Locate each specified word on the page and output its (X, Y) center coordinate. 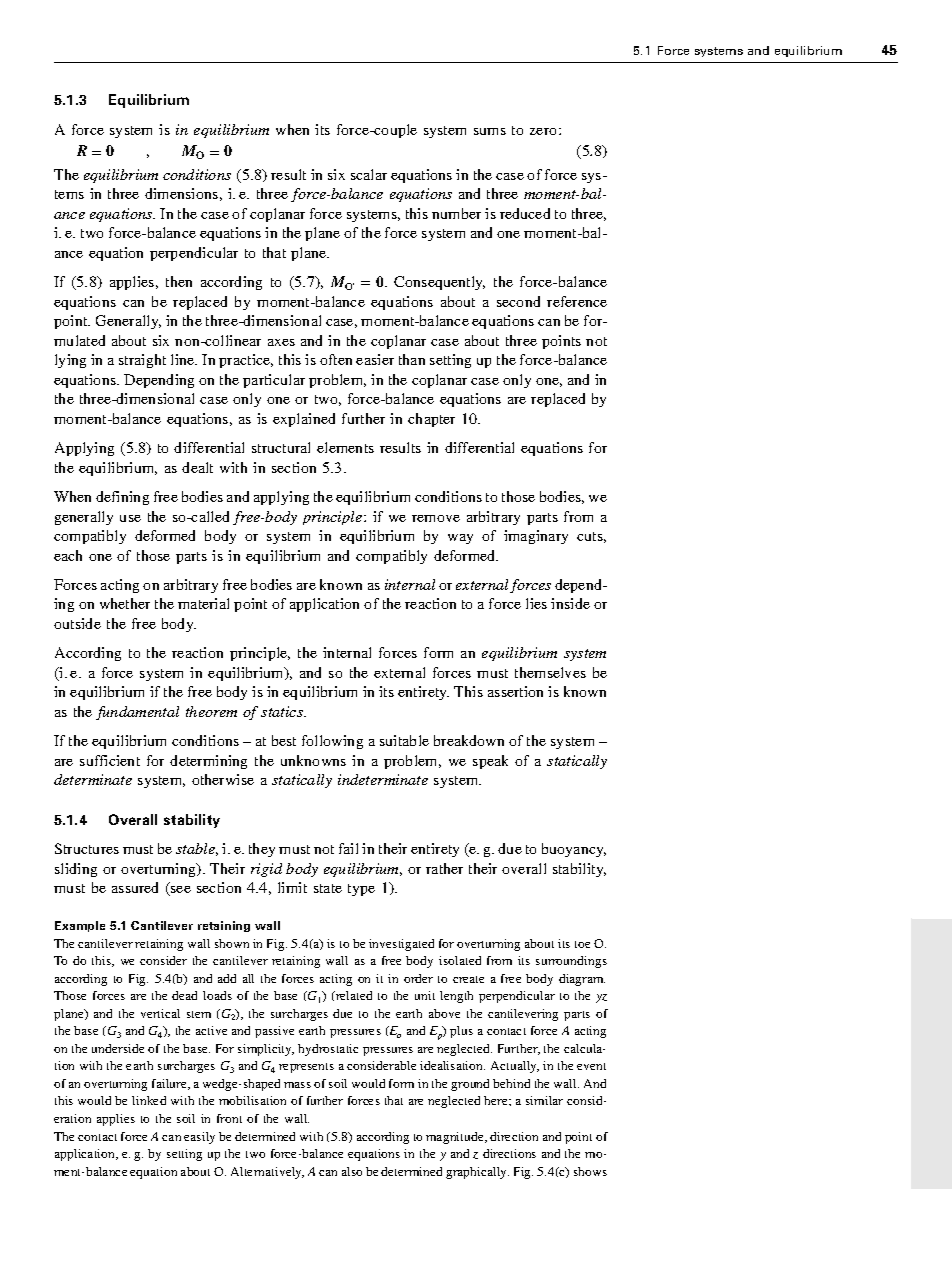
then (179, 281)
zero (543, 131)
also (352, 1171)
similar (544, 1100)
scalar (369, 174)
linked (149, 1100)
